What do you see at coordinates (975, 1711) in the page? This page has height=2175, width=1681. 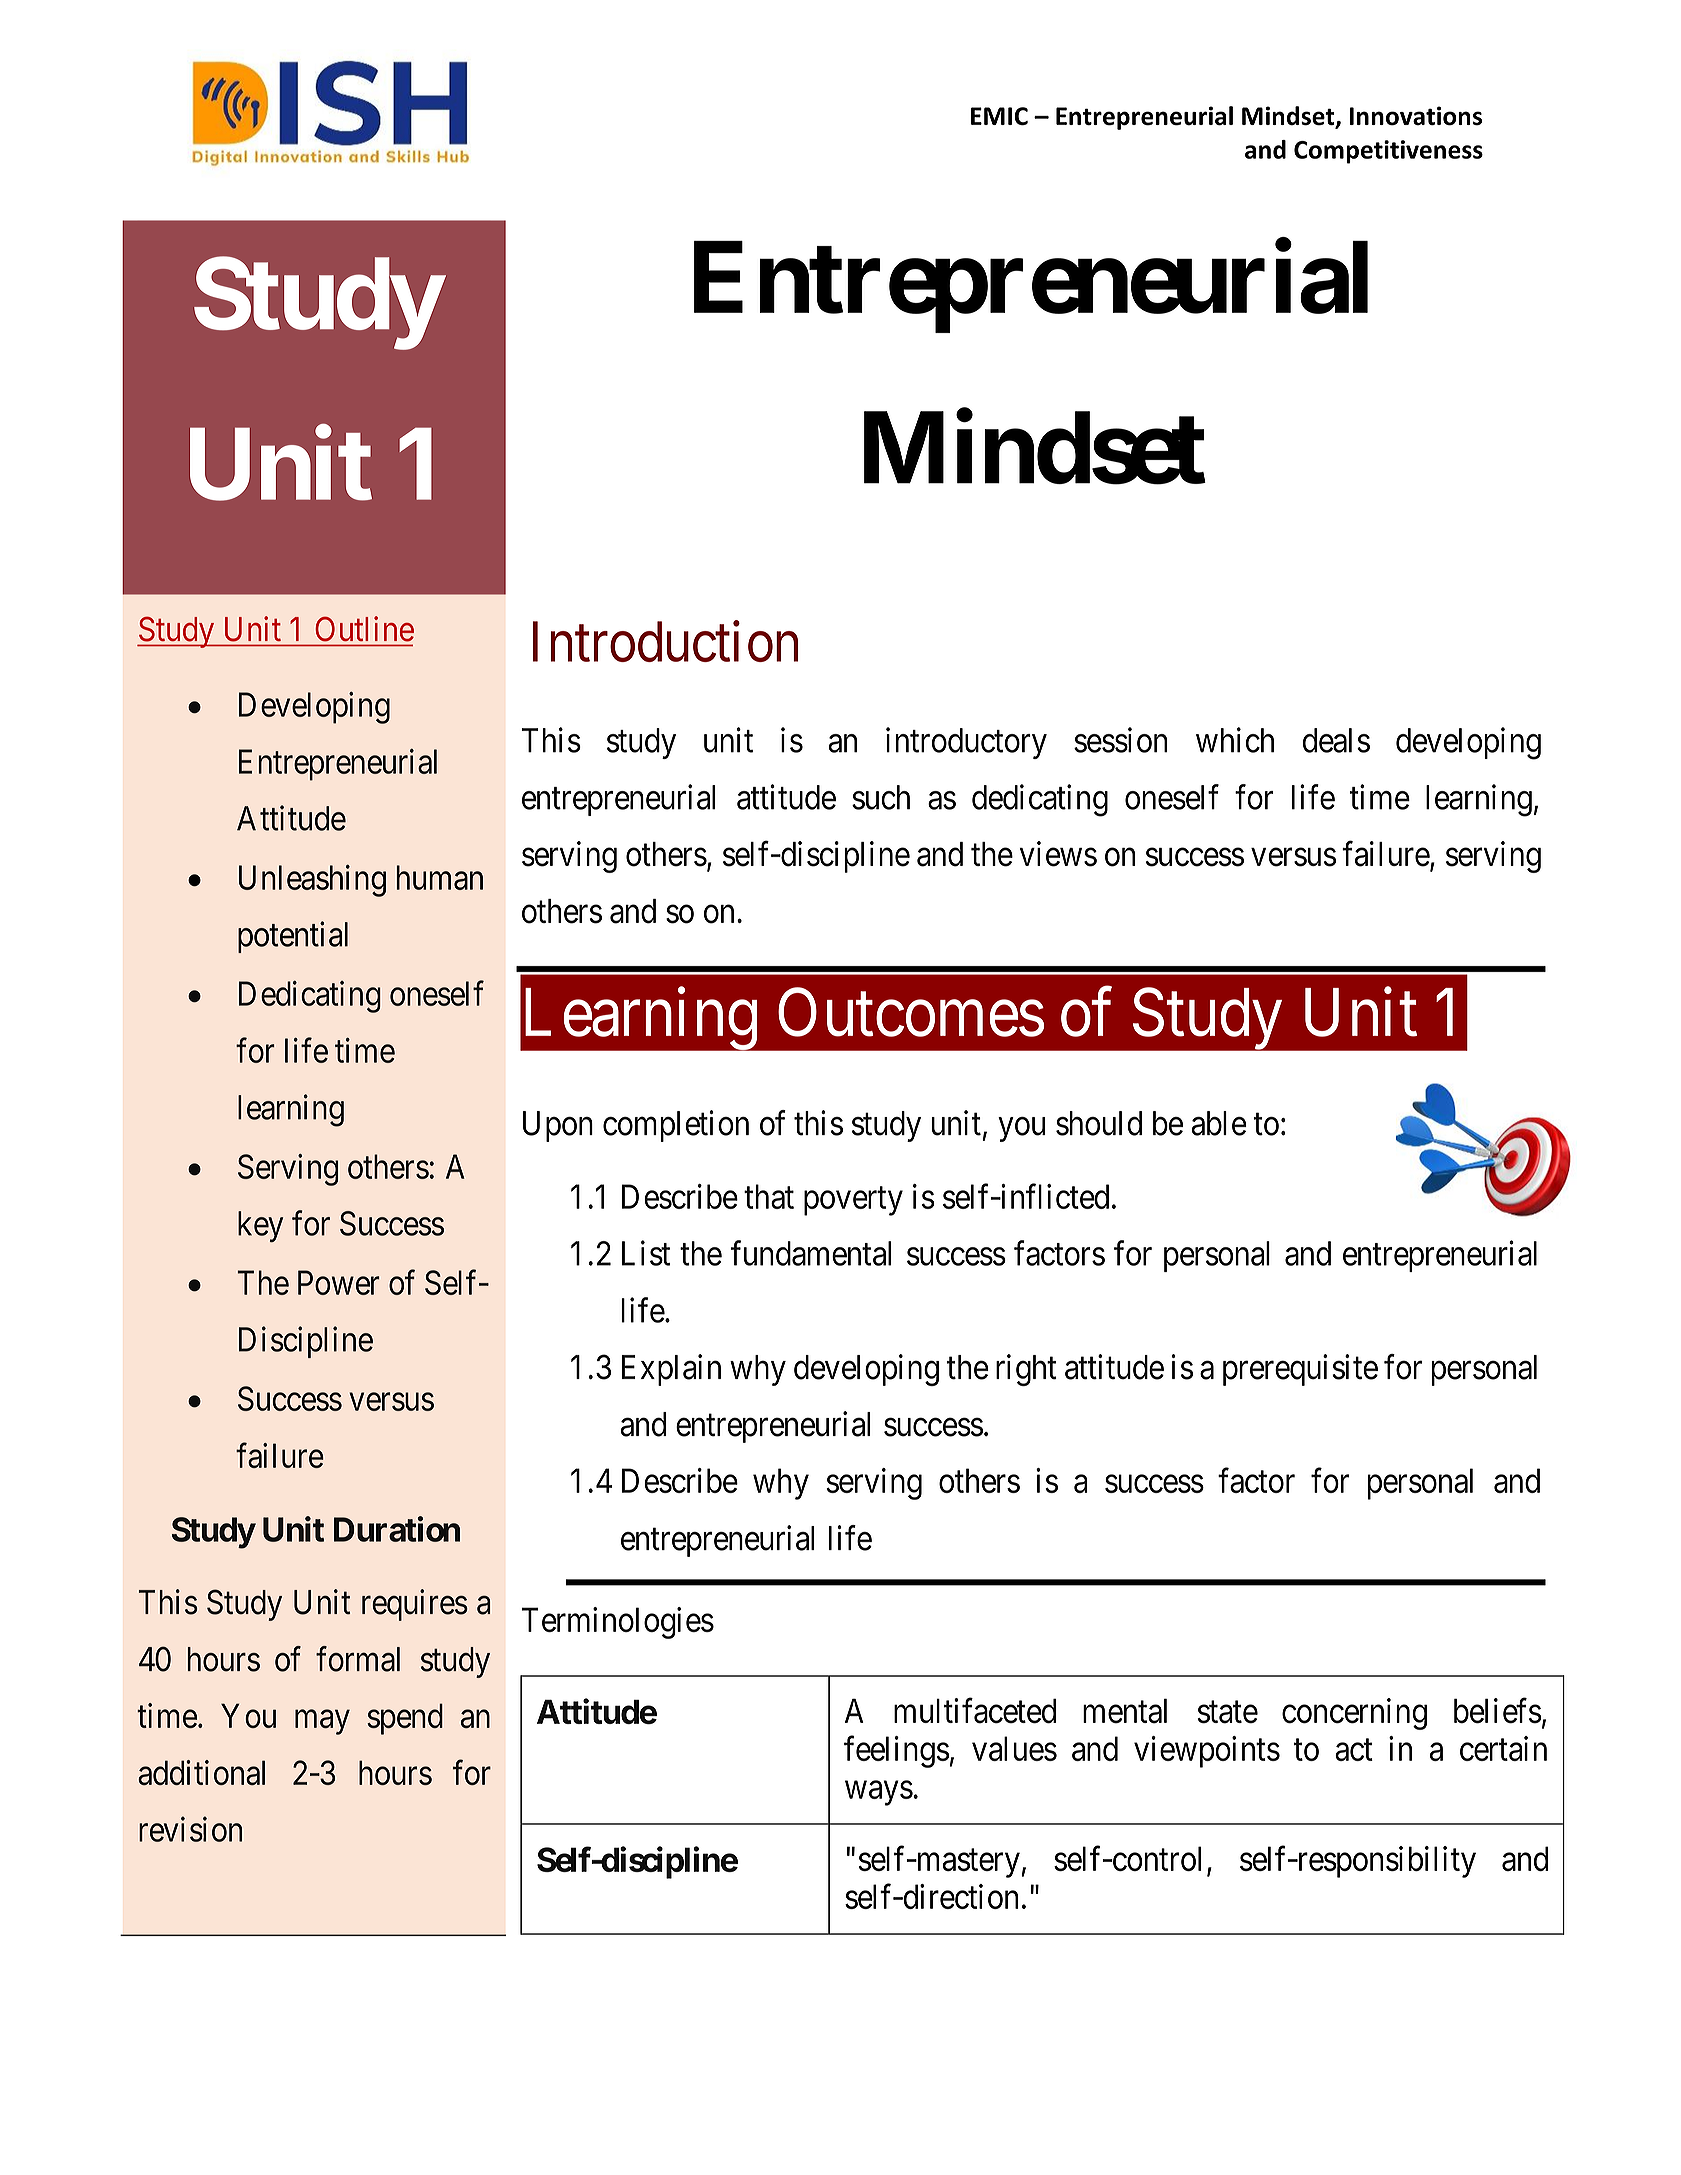 I see `multifaceted` at bounding box center [975, 1711].
